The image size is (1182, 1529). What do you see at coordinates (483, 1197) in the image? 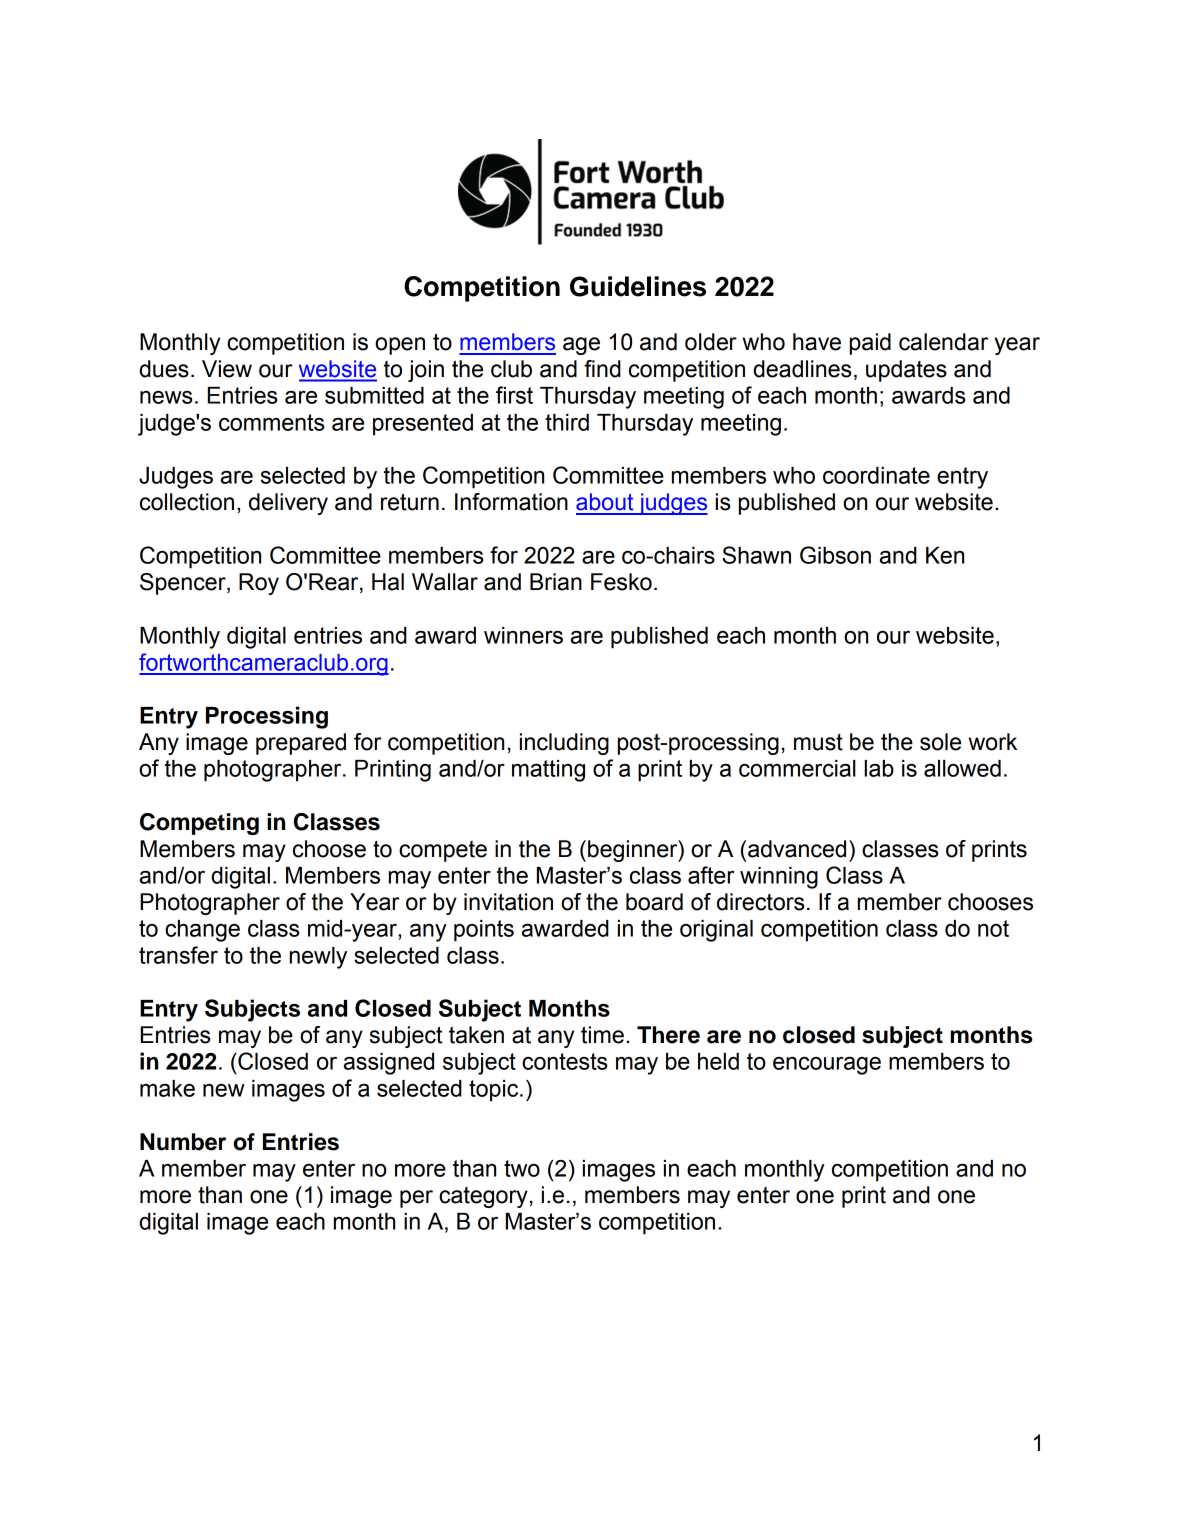
I see `category` at bounding box center [483, 1197].
